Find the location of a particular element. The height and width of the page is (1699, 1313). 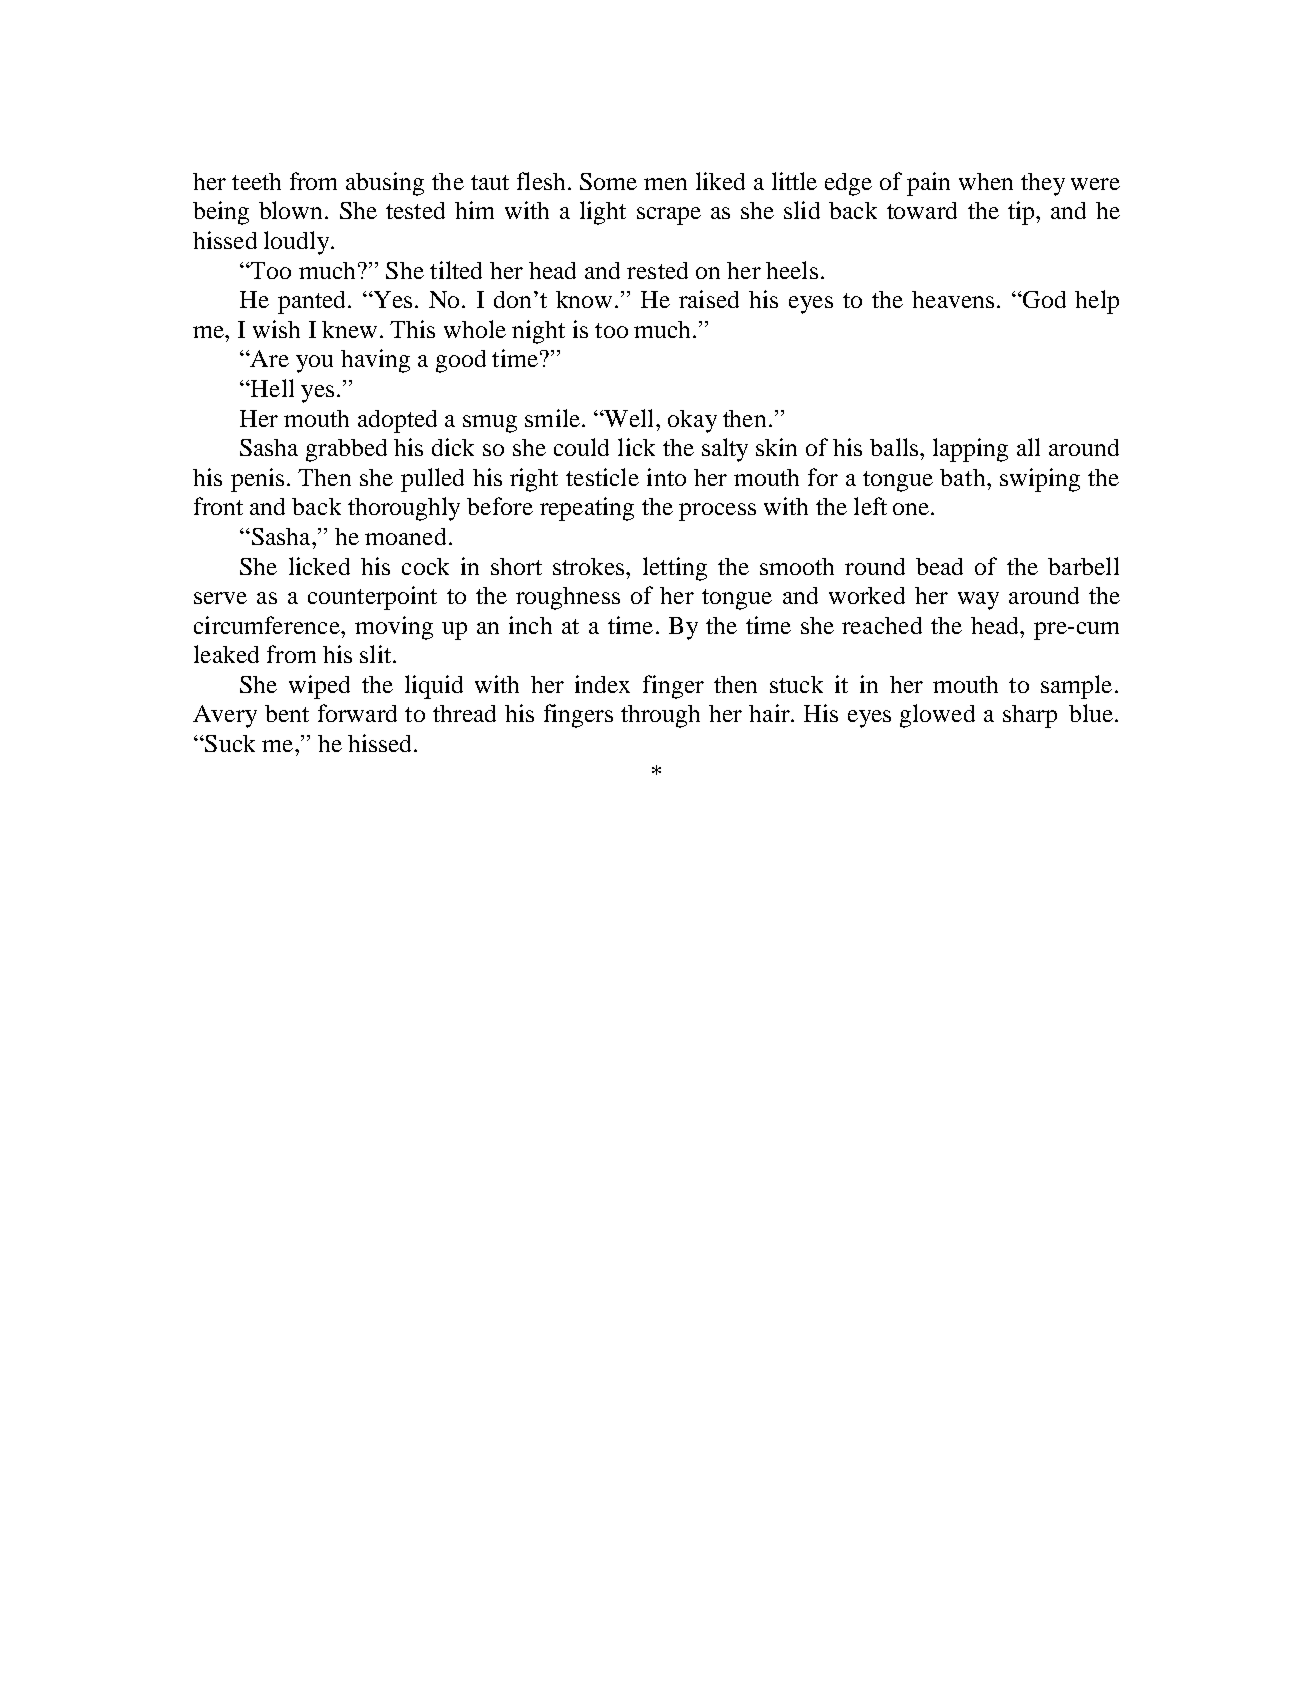

when is located at coordinates (986, 181).
